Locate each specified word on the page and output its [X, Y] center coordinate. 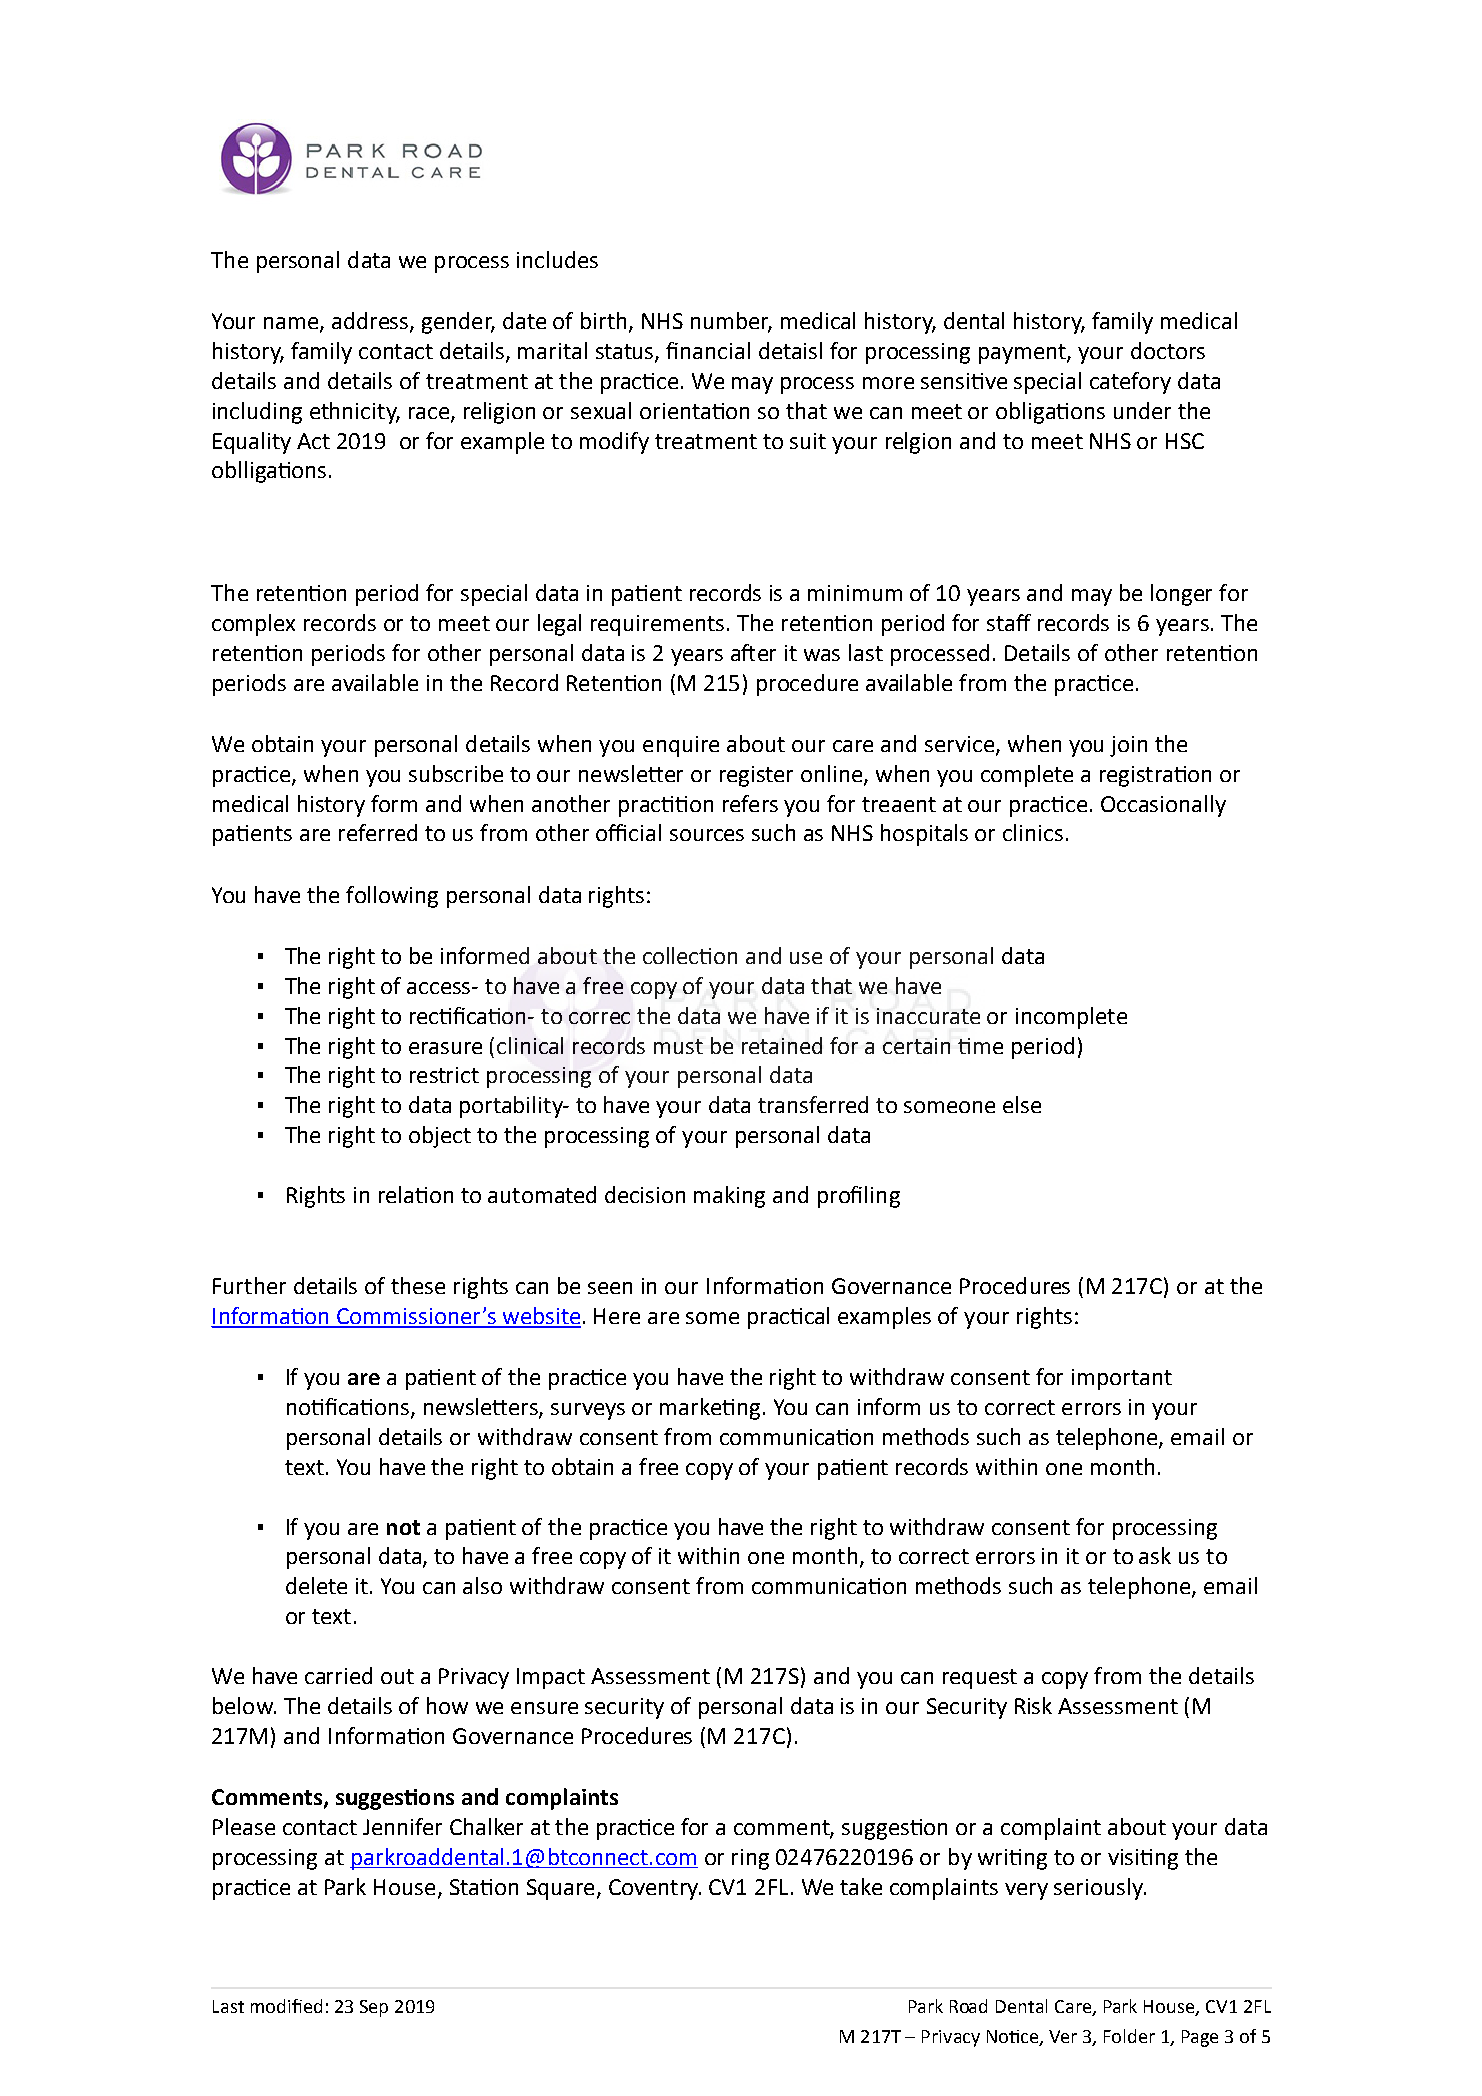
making [729, 1197]
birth [603, 320]
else [1022, 1104]
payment [1023, 354]
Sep [374, 2008]
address [371, 322]
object [440, 1137]
